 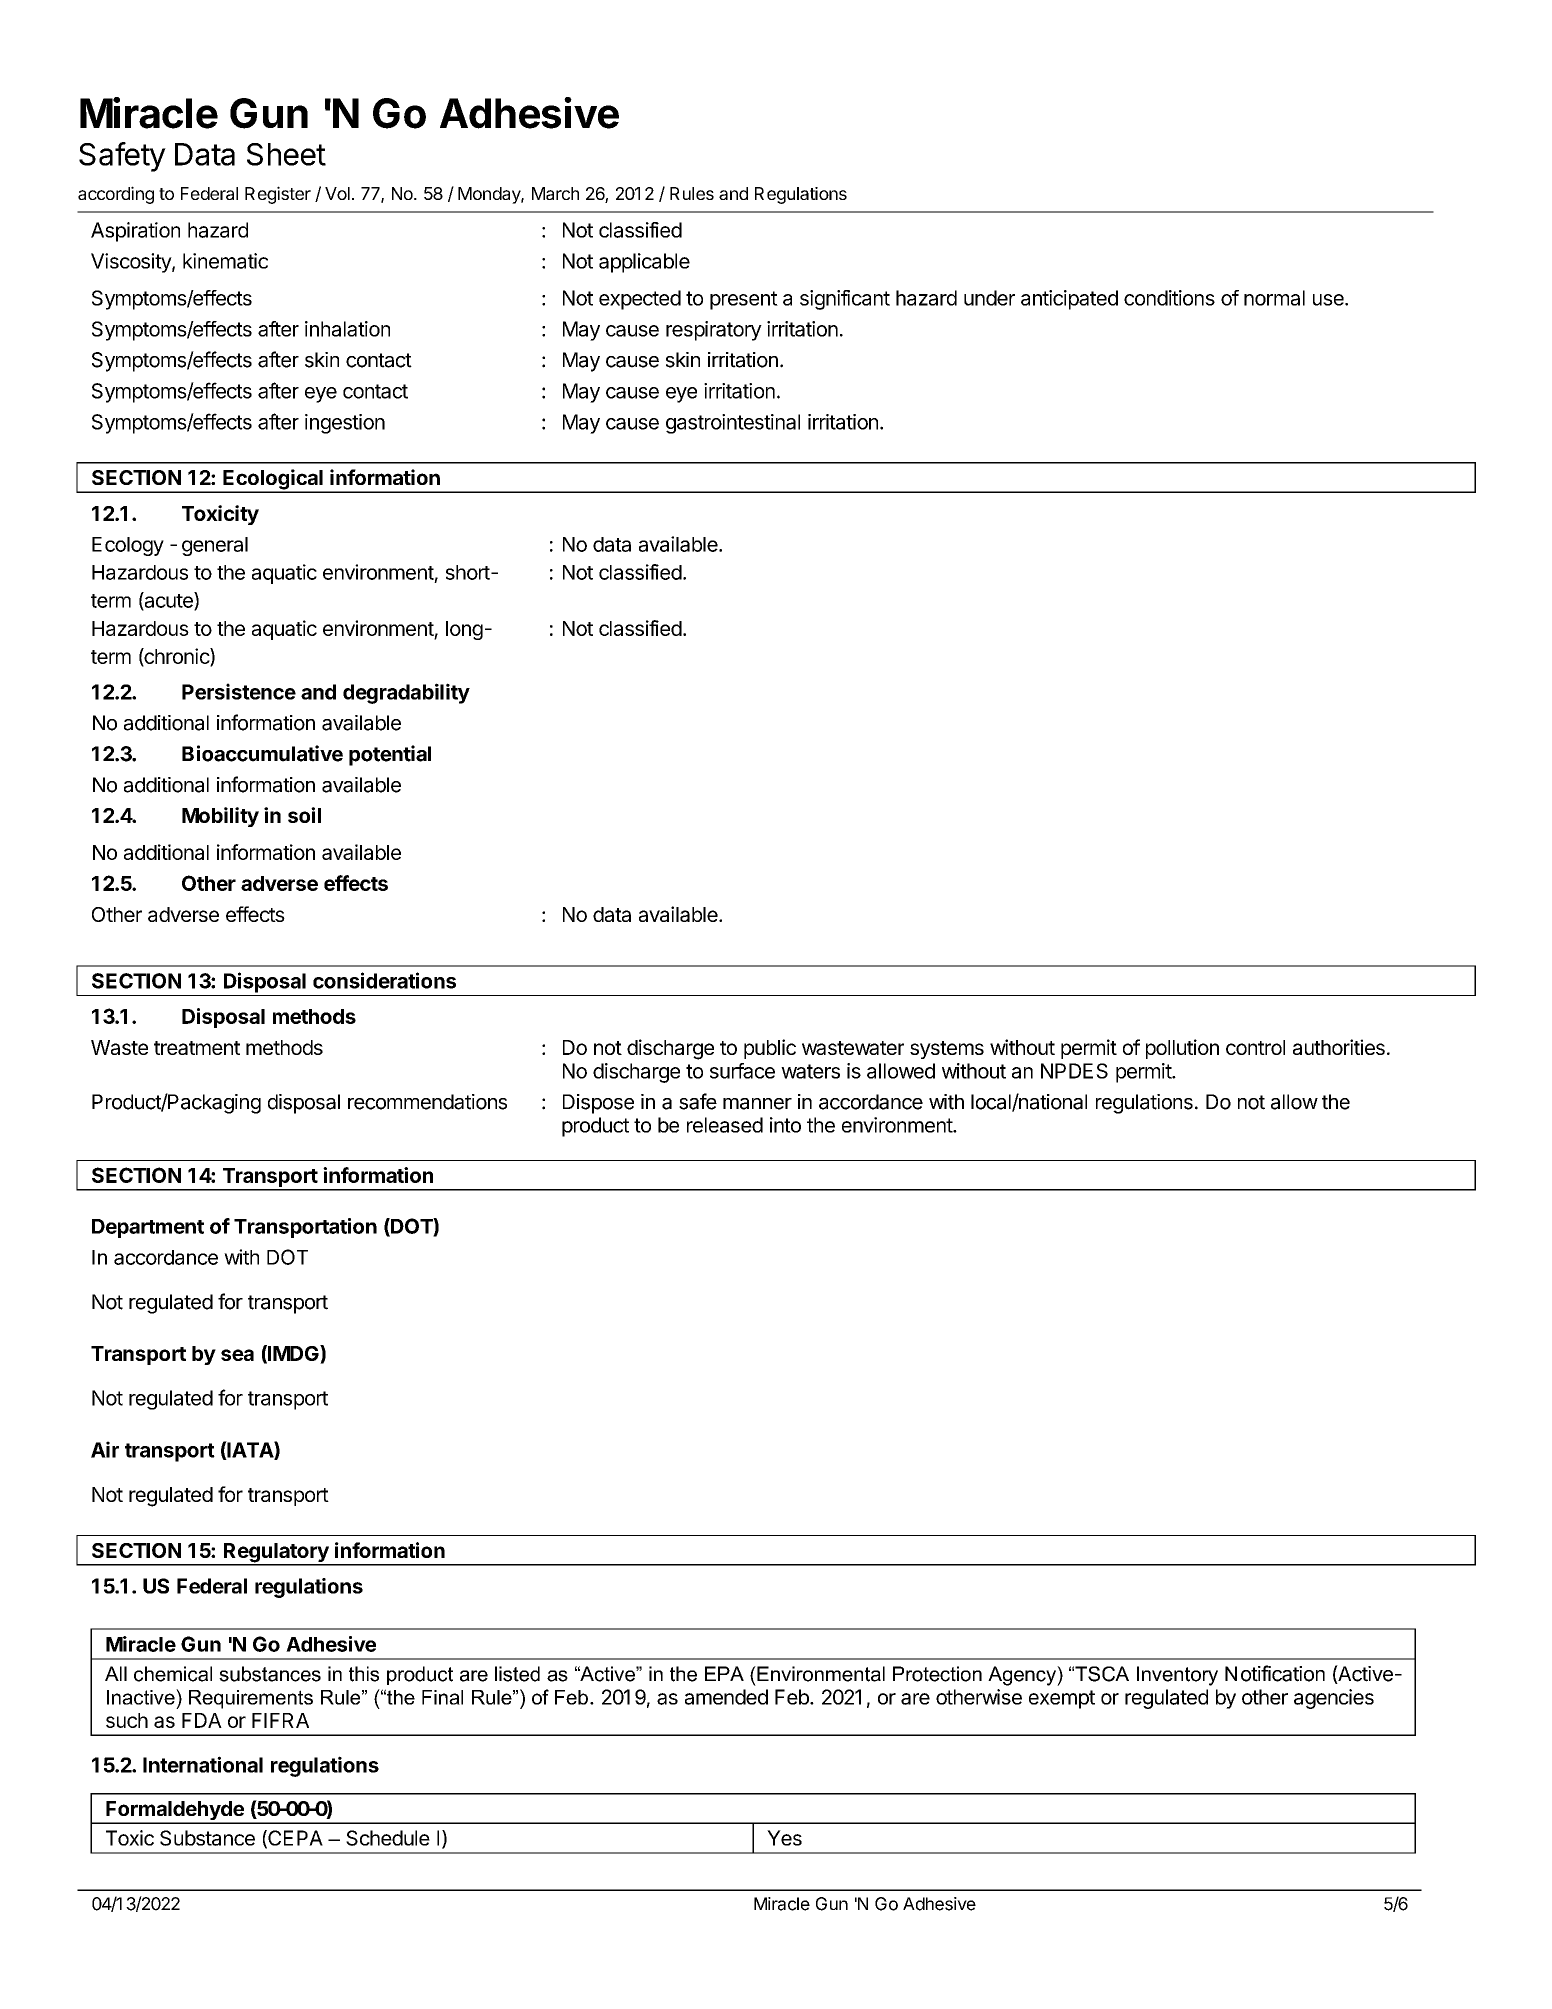 What do you see at coordinates (1182, 1049) in the page?
I see `pollution` at bounding box center [1182, 1049].
